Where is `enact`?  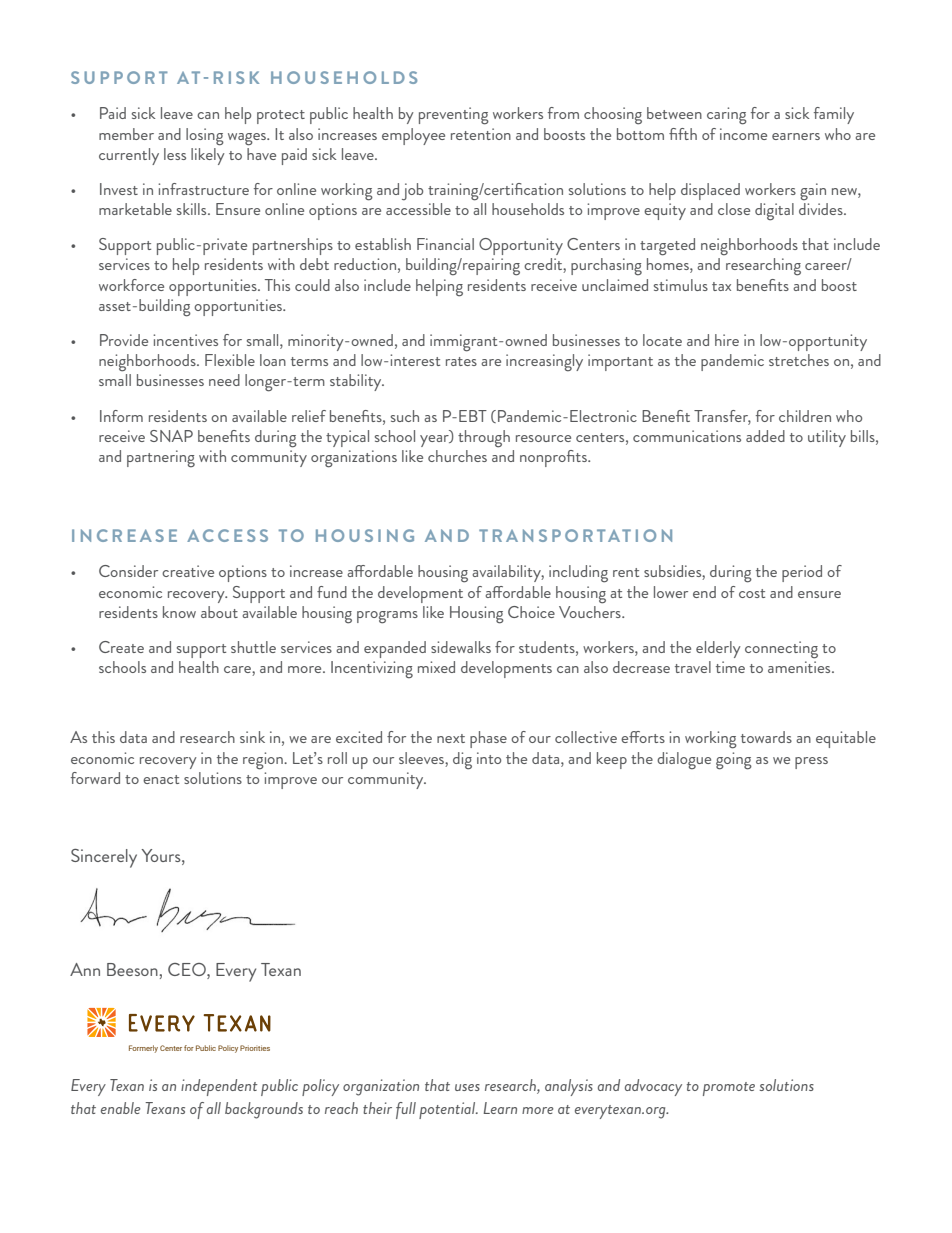
enact is located at coordinates (161, 779).
